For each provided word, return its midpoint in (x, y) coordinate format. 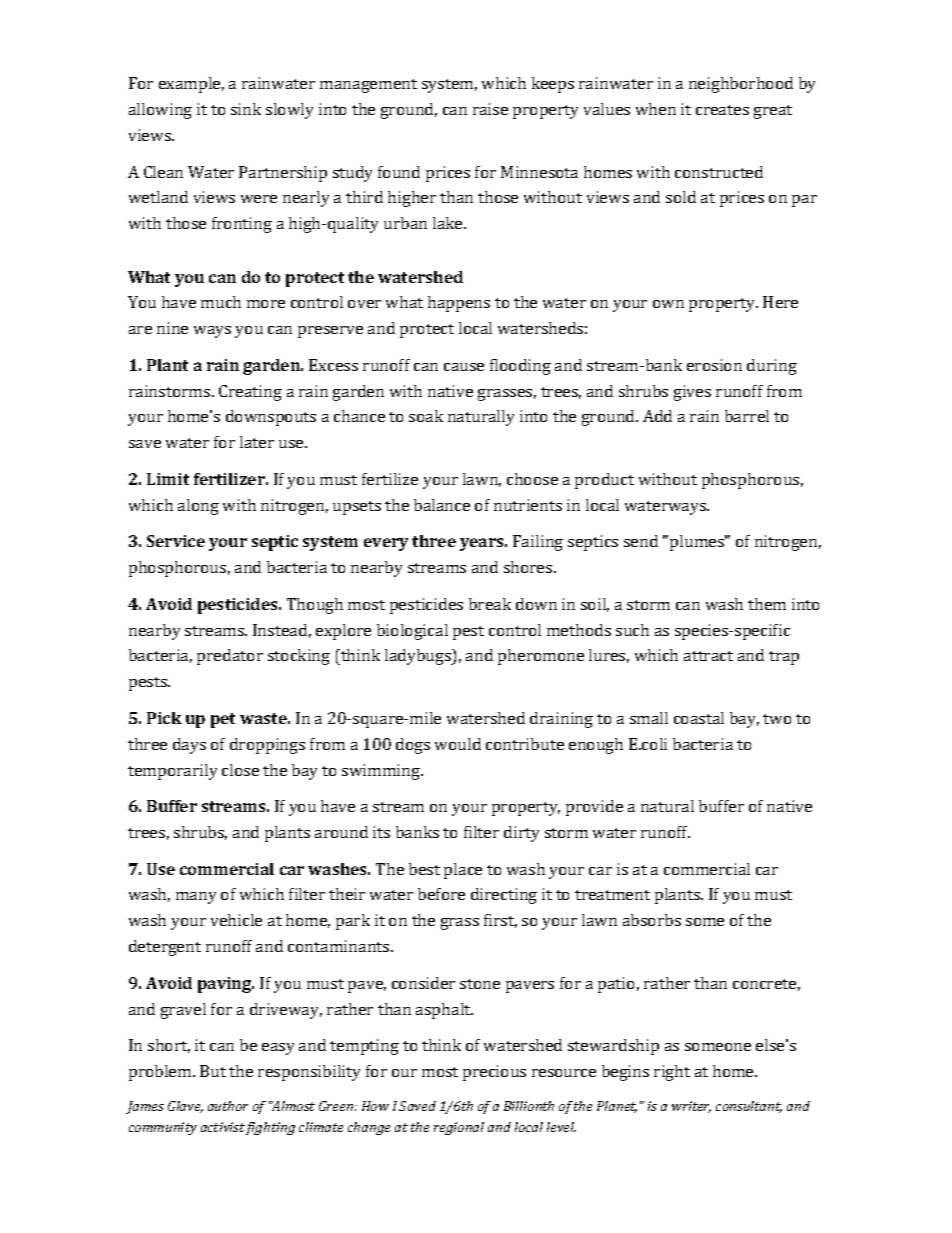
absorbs (652, 920)
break (490, 604)
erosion (714, 365)
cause (464, 367)
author (228, 1106)
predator (230, 657)
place (463, 871)
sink (246, 109)
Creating (250, 393)
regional (459, 1128)
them (767, 604)
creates (722, 110)
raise (490, 109)
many (196, 898)
